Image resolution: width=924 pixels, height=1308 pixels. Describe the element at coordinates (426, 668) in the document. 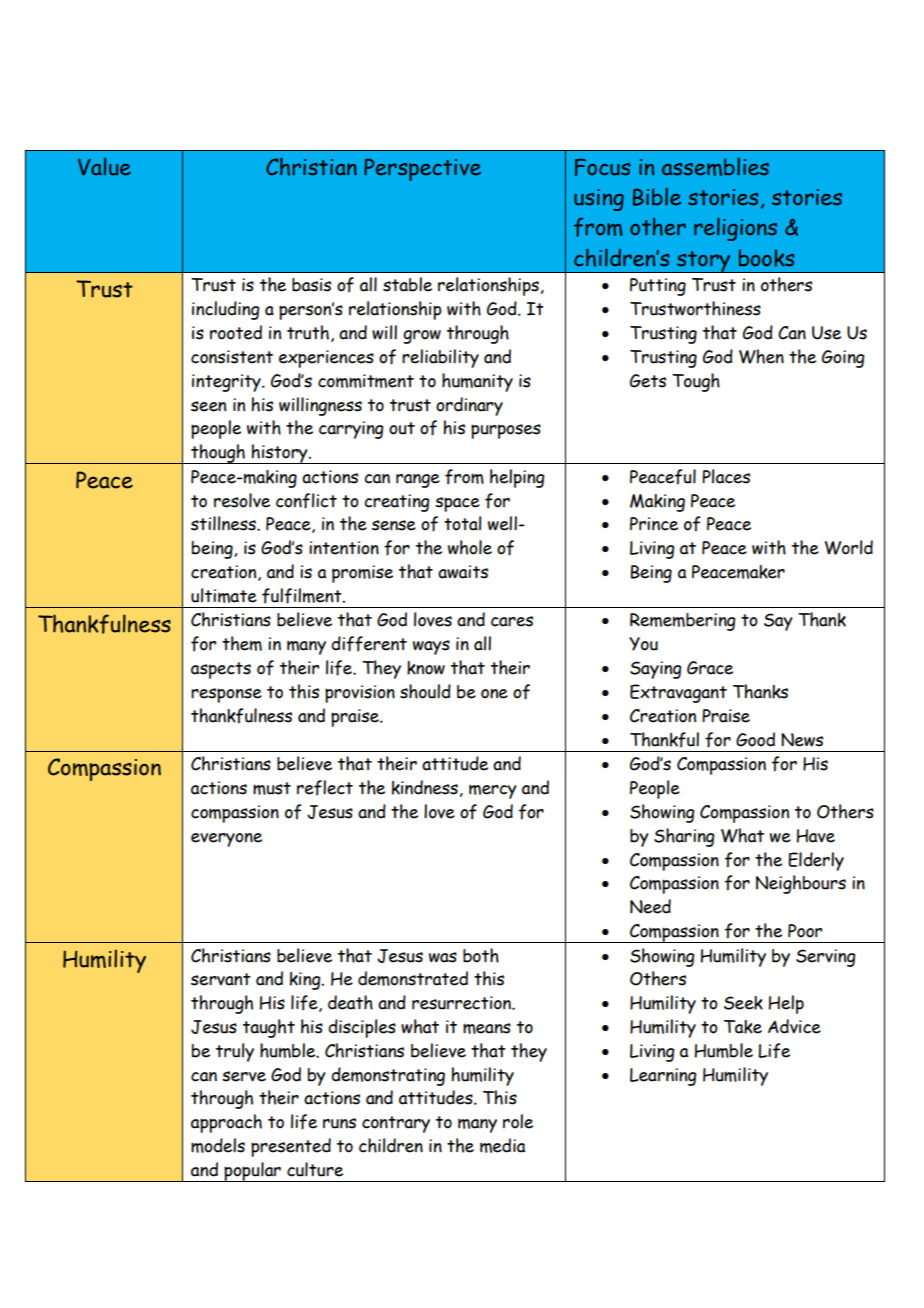

I see `know` at that location.
